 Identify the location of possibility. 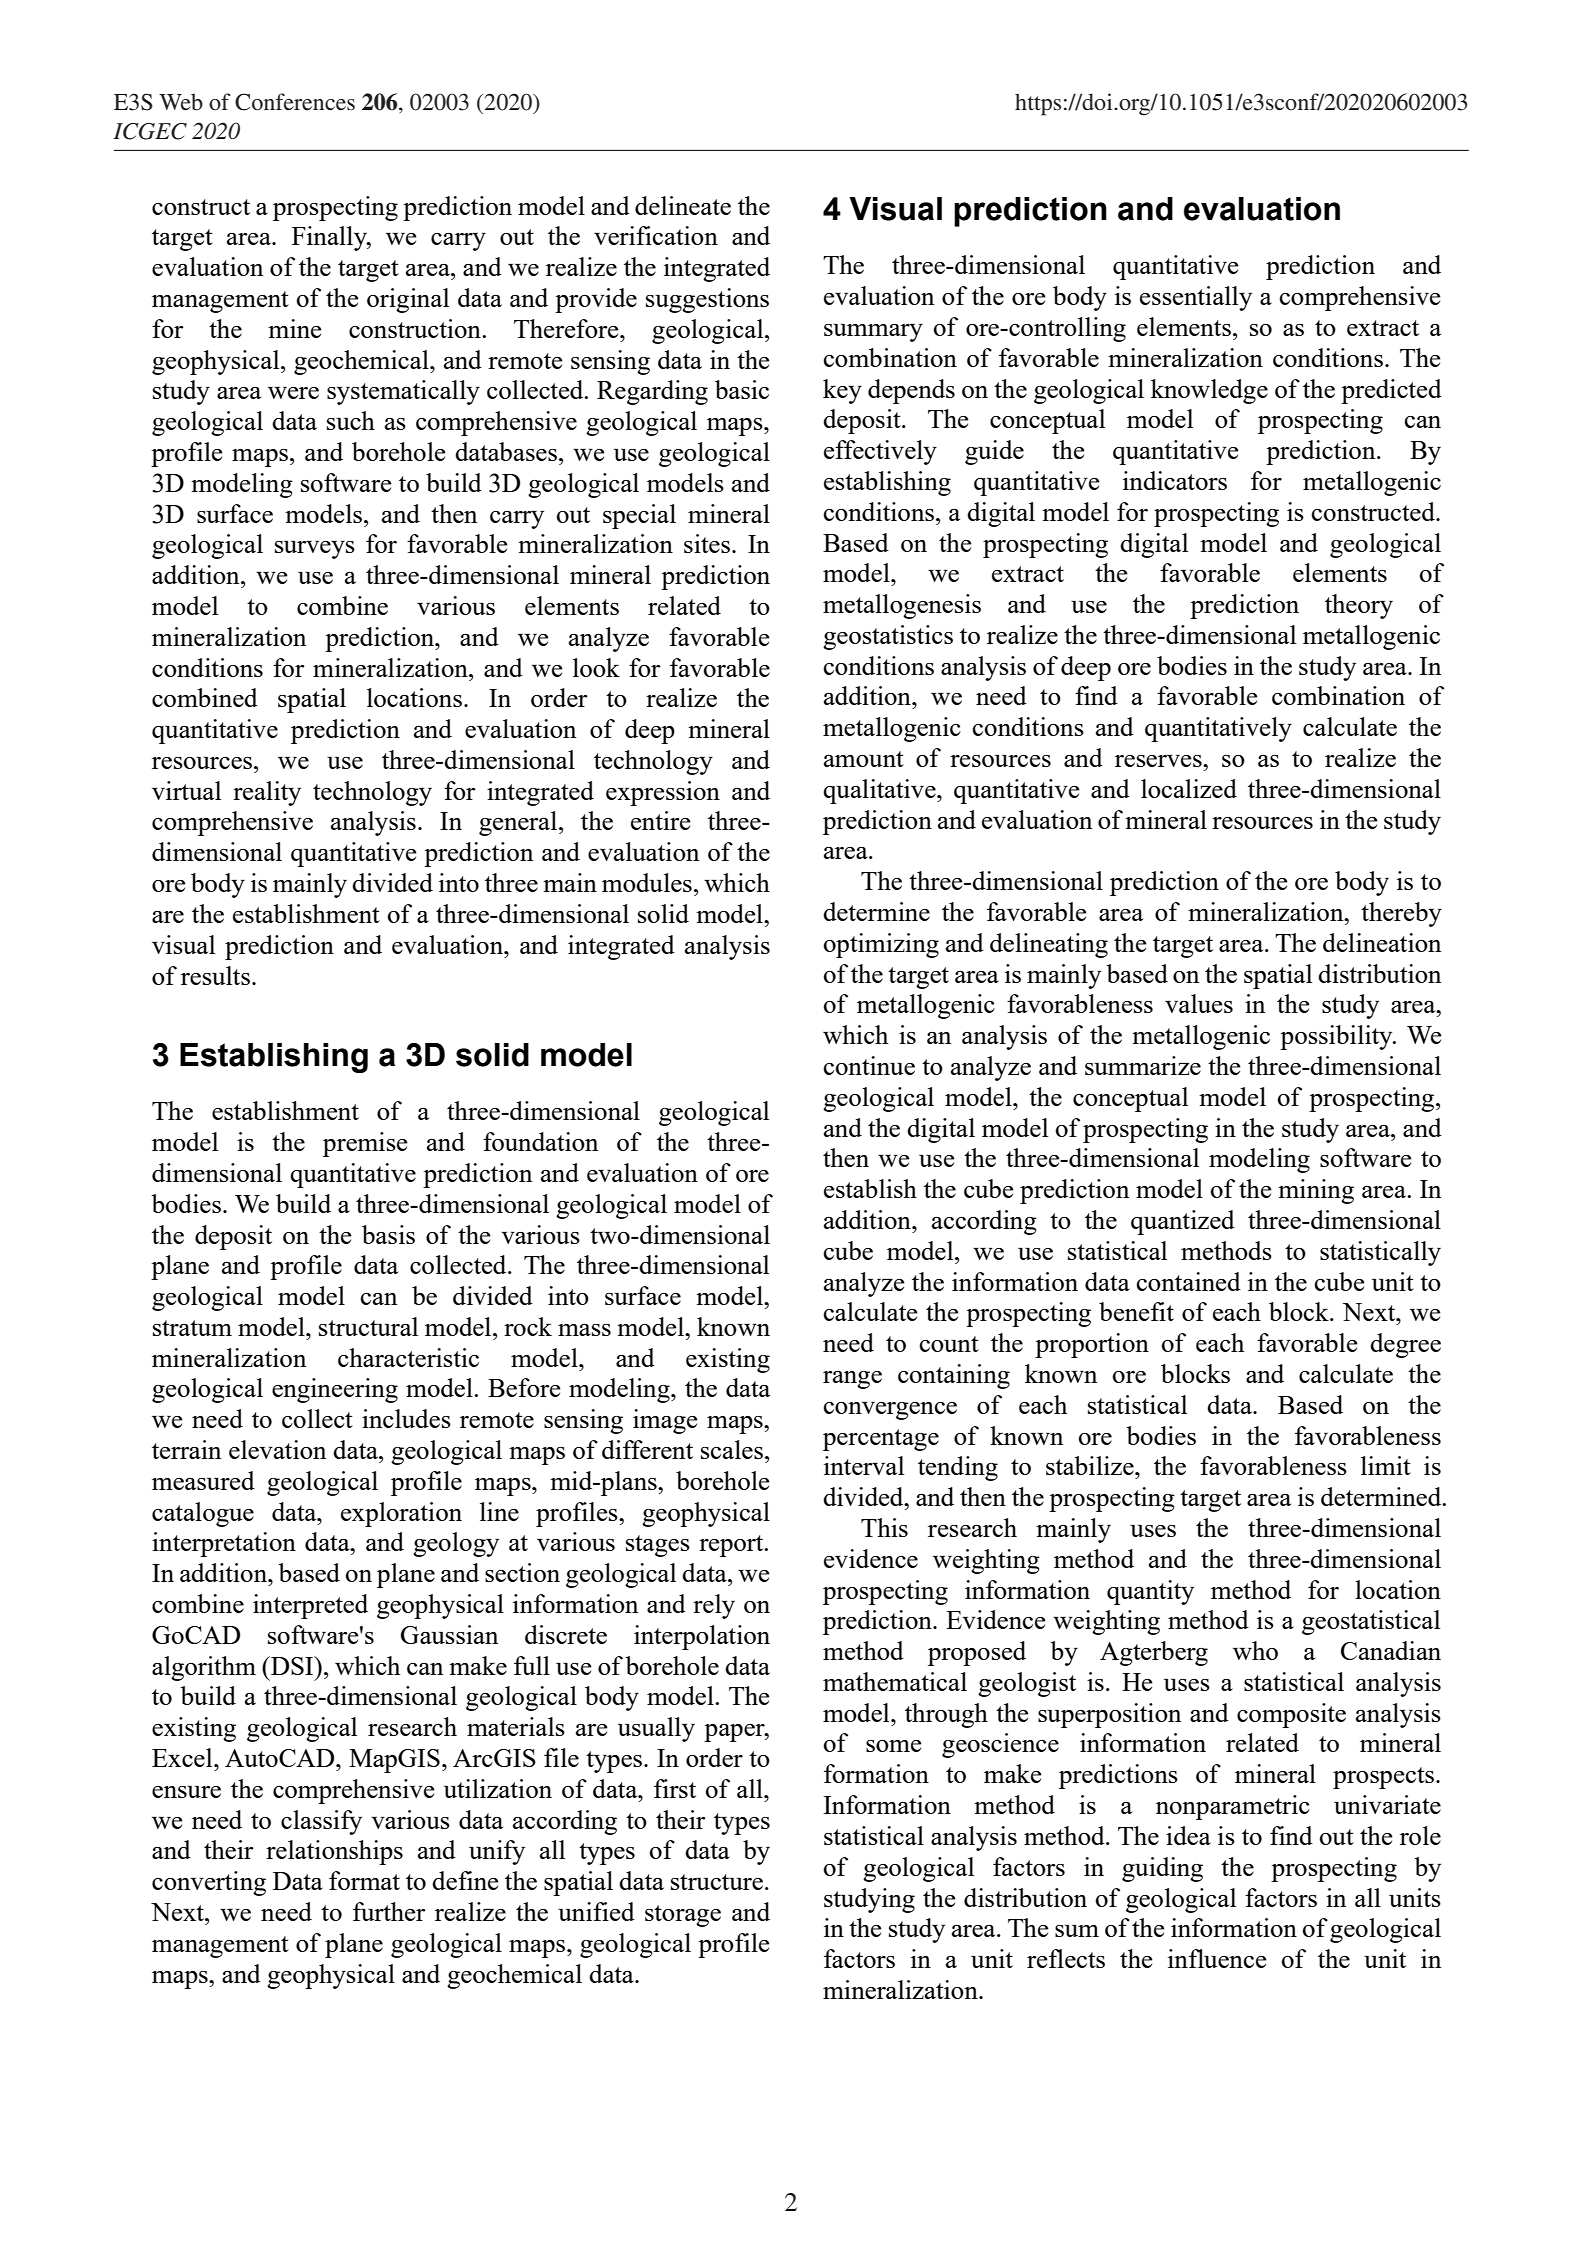
(1337, 1037).
